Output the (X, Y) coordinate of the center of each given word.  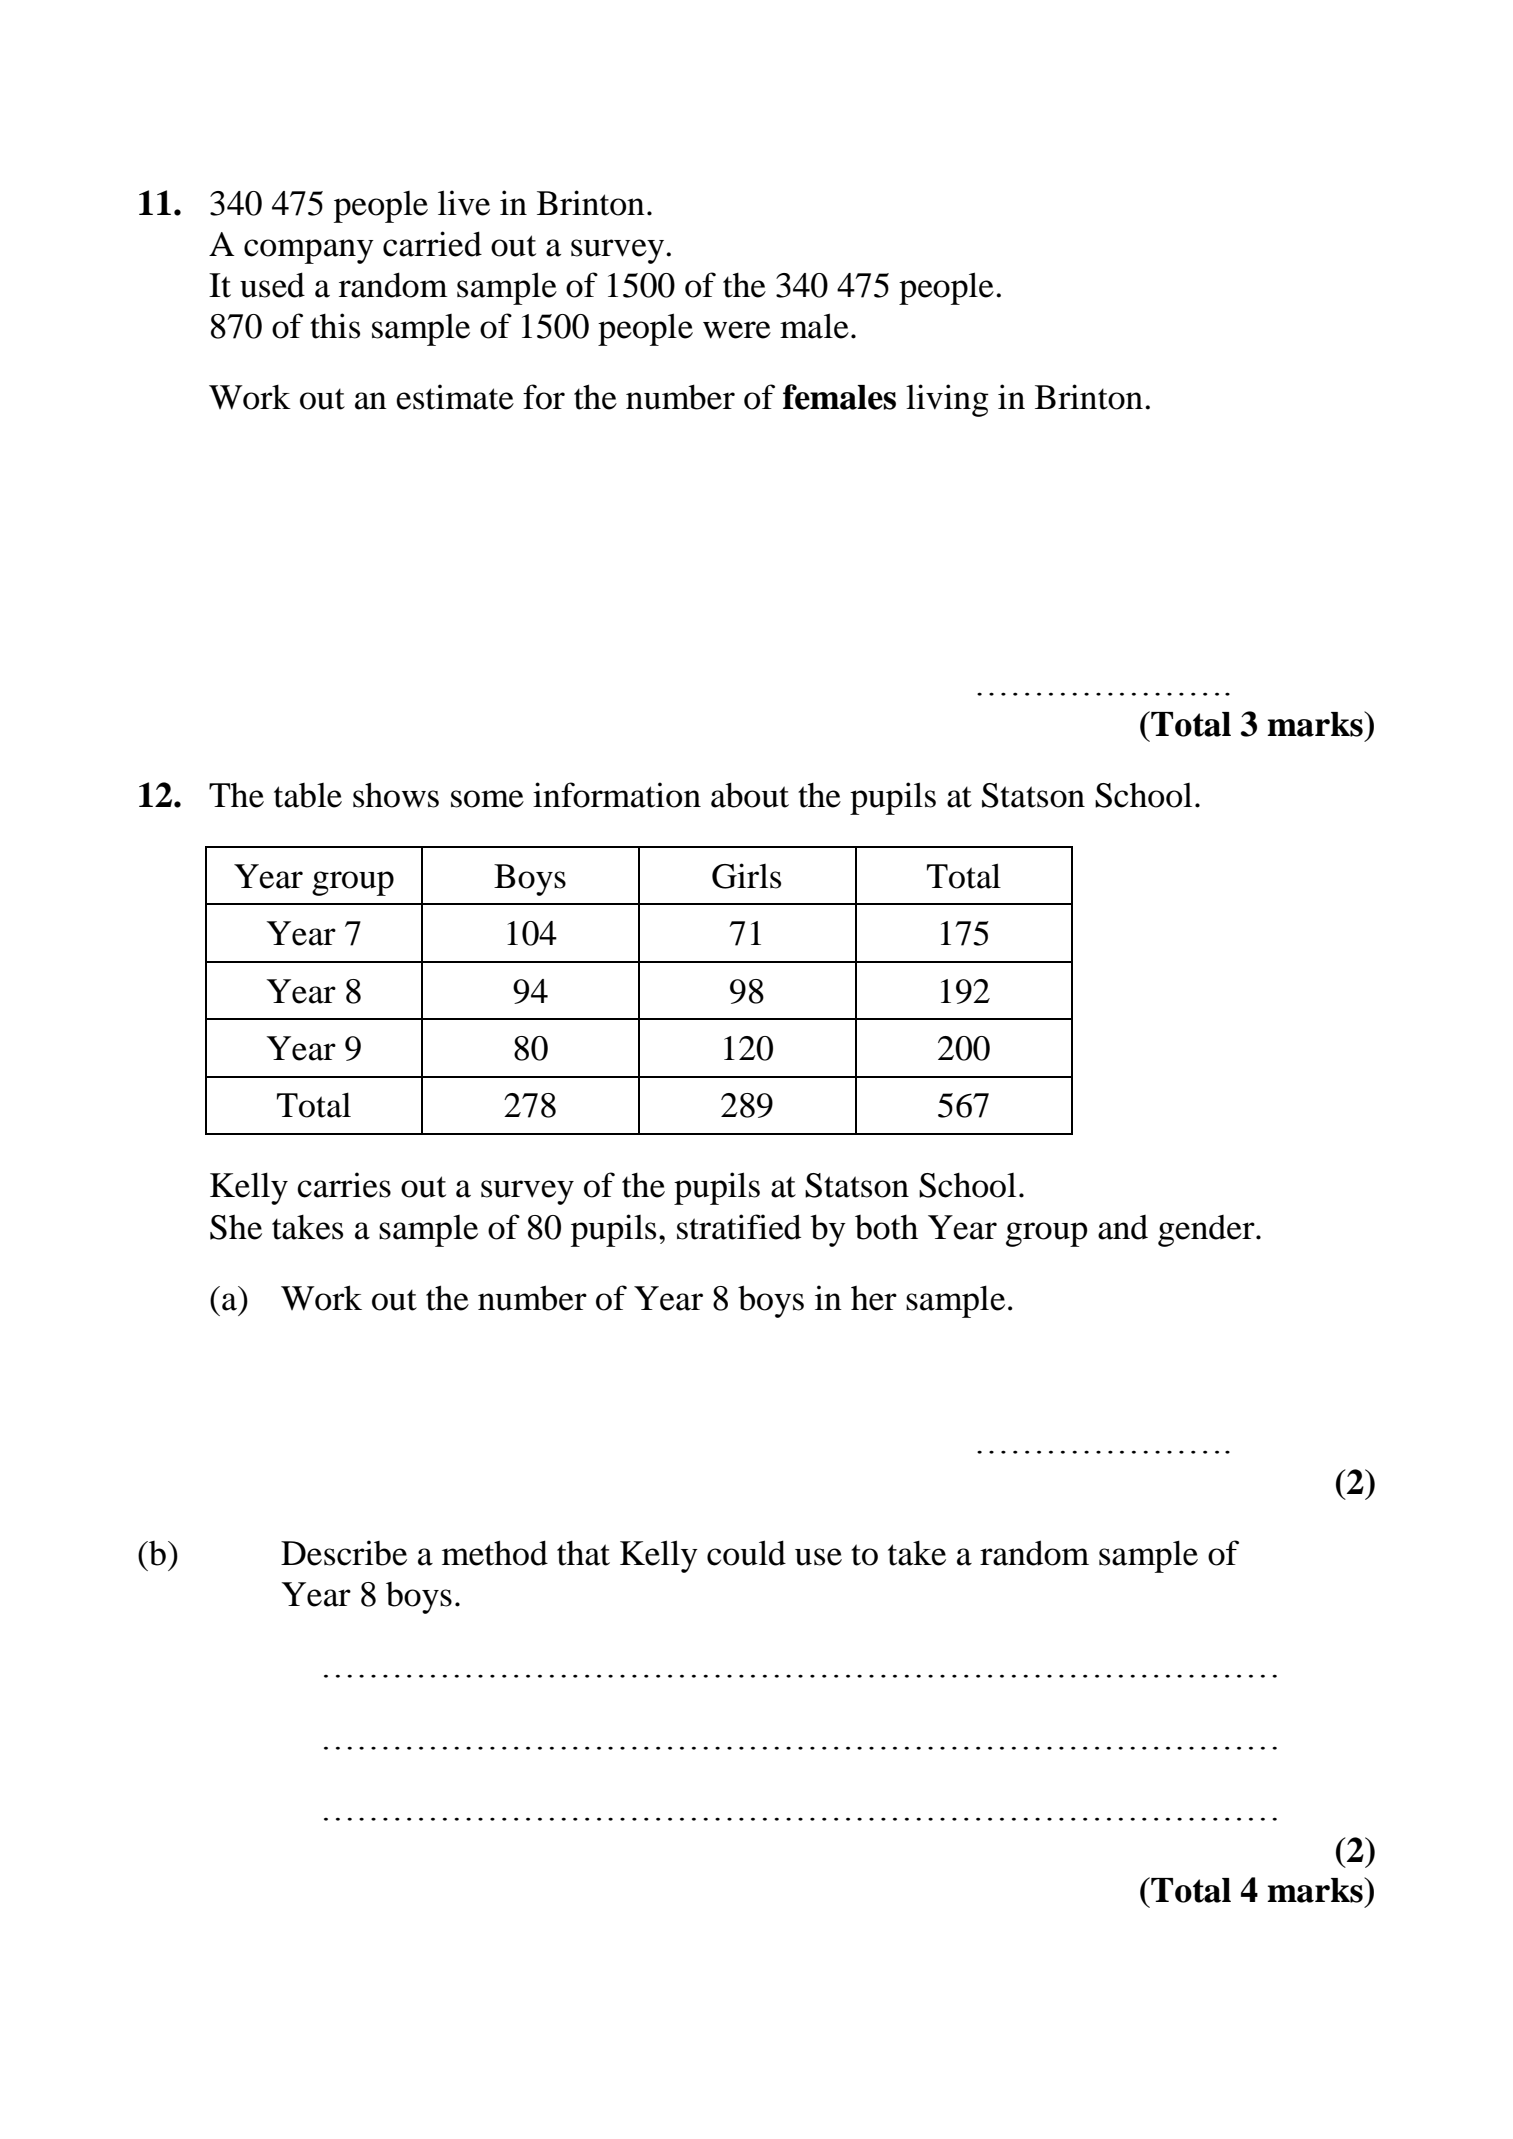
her (874, 1298)
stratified (739, 1227)
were (737, 330)
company (309, 251)
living (947, 400)
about (750, 795)
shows (396, 795)
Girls (746, 876)
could (746, 1553)
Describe (344, 1553)
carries (344, 1185)
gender (1207, 1231)
